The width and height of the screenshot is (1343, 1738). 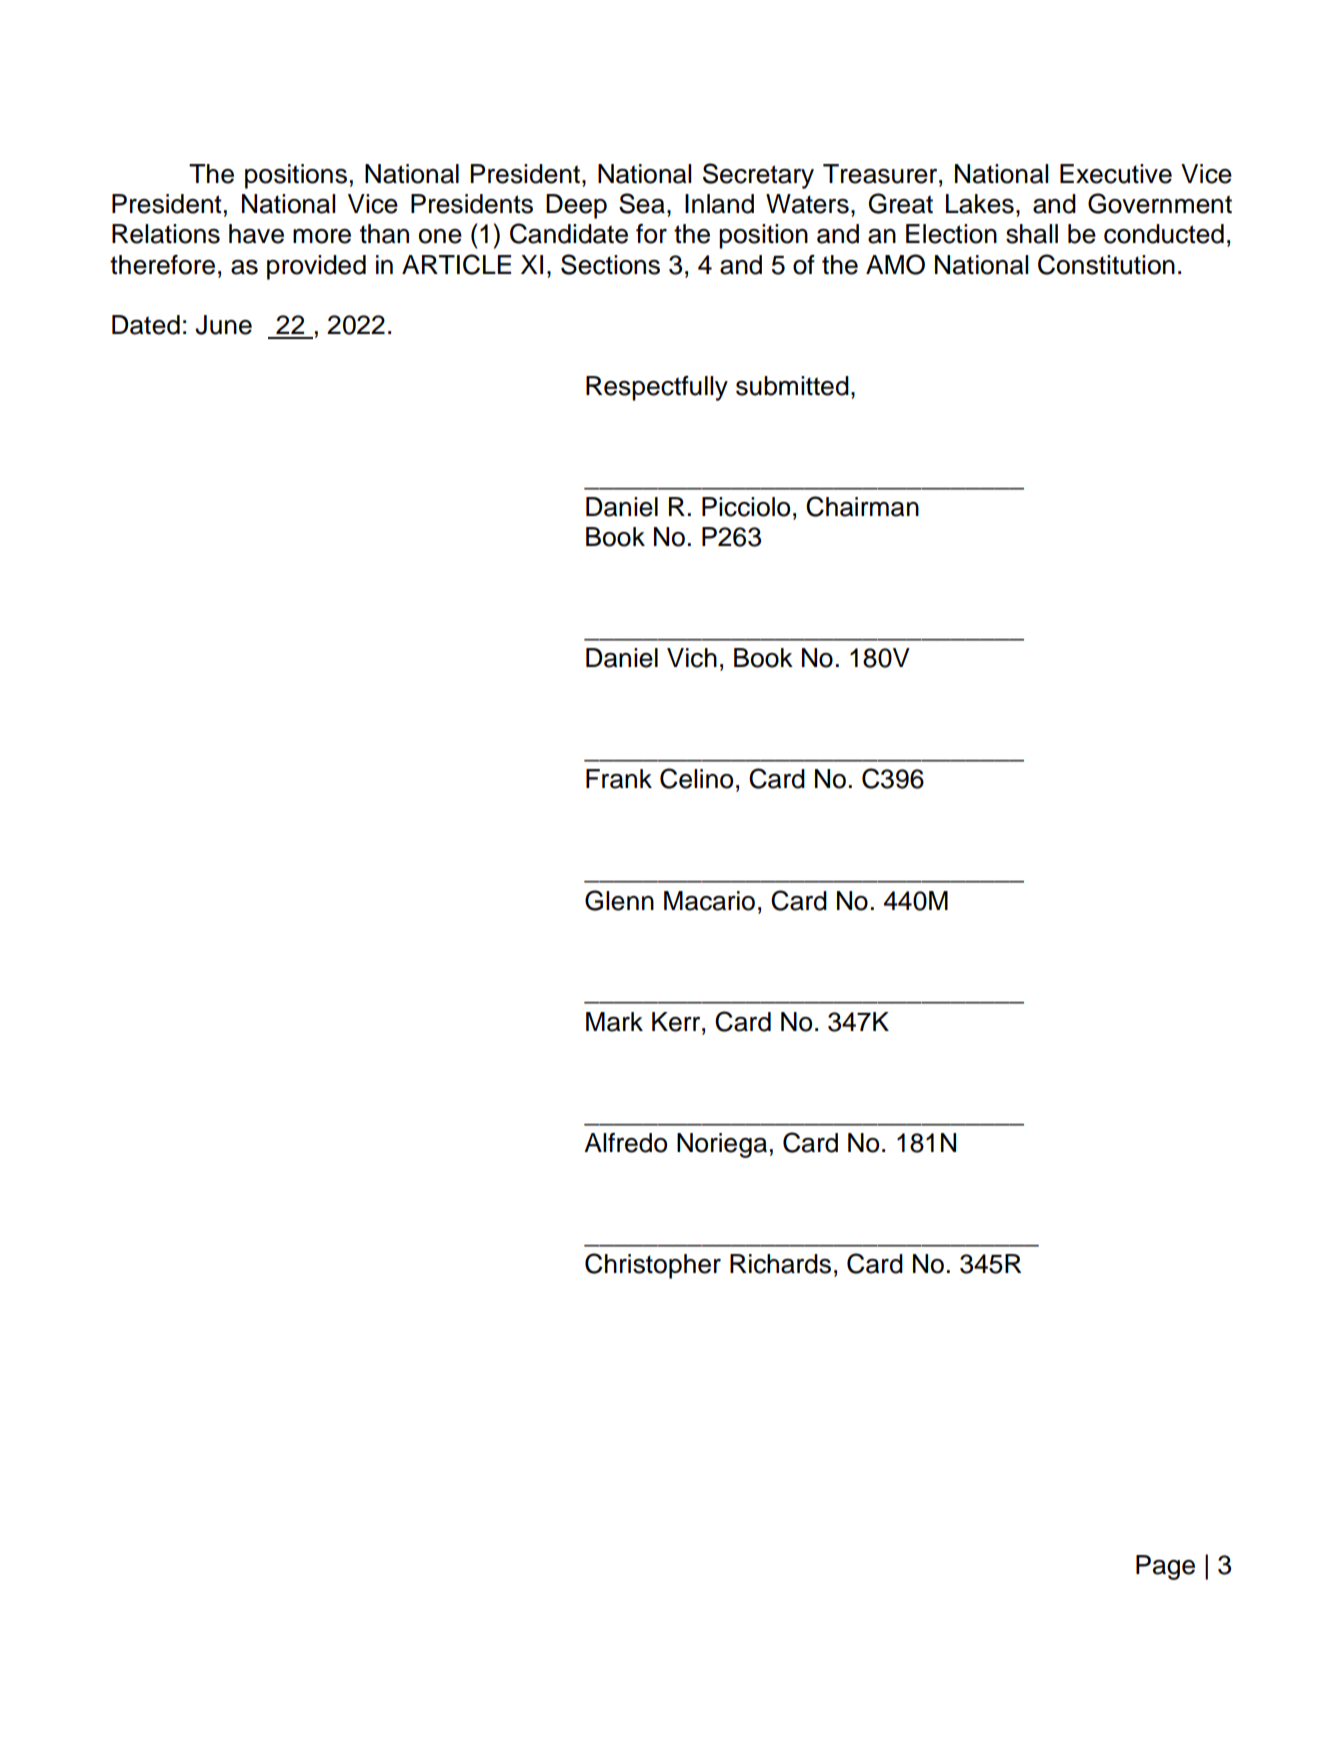 I want to click on Glenn, so click(x=619, y=900).
